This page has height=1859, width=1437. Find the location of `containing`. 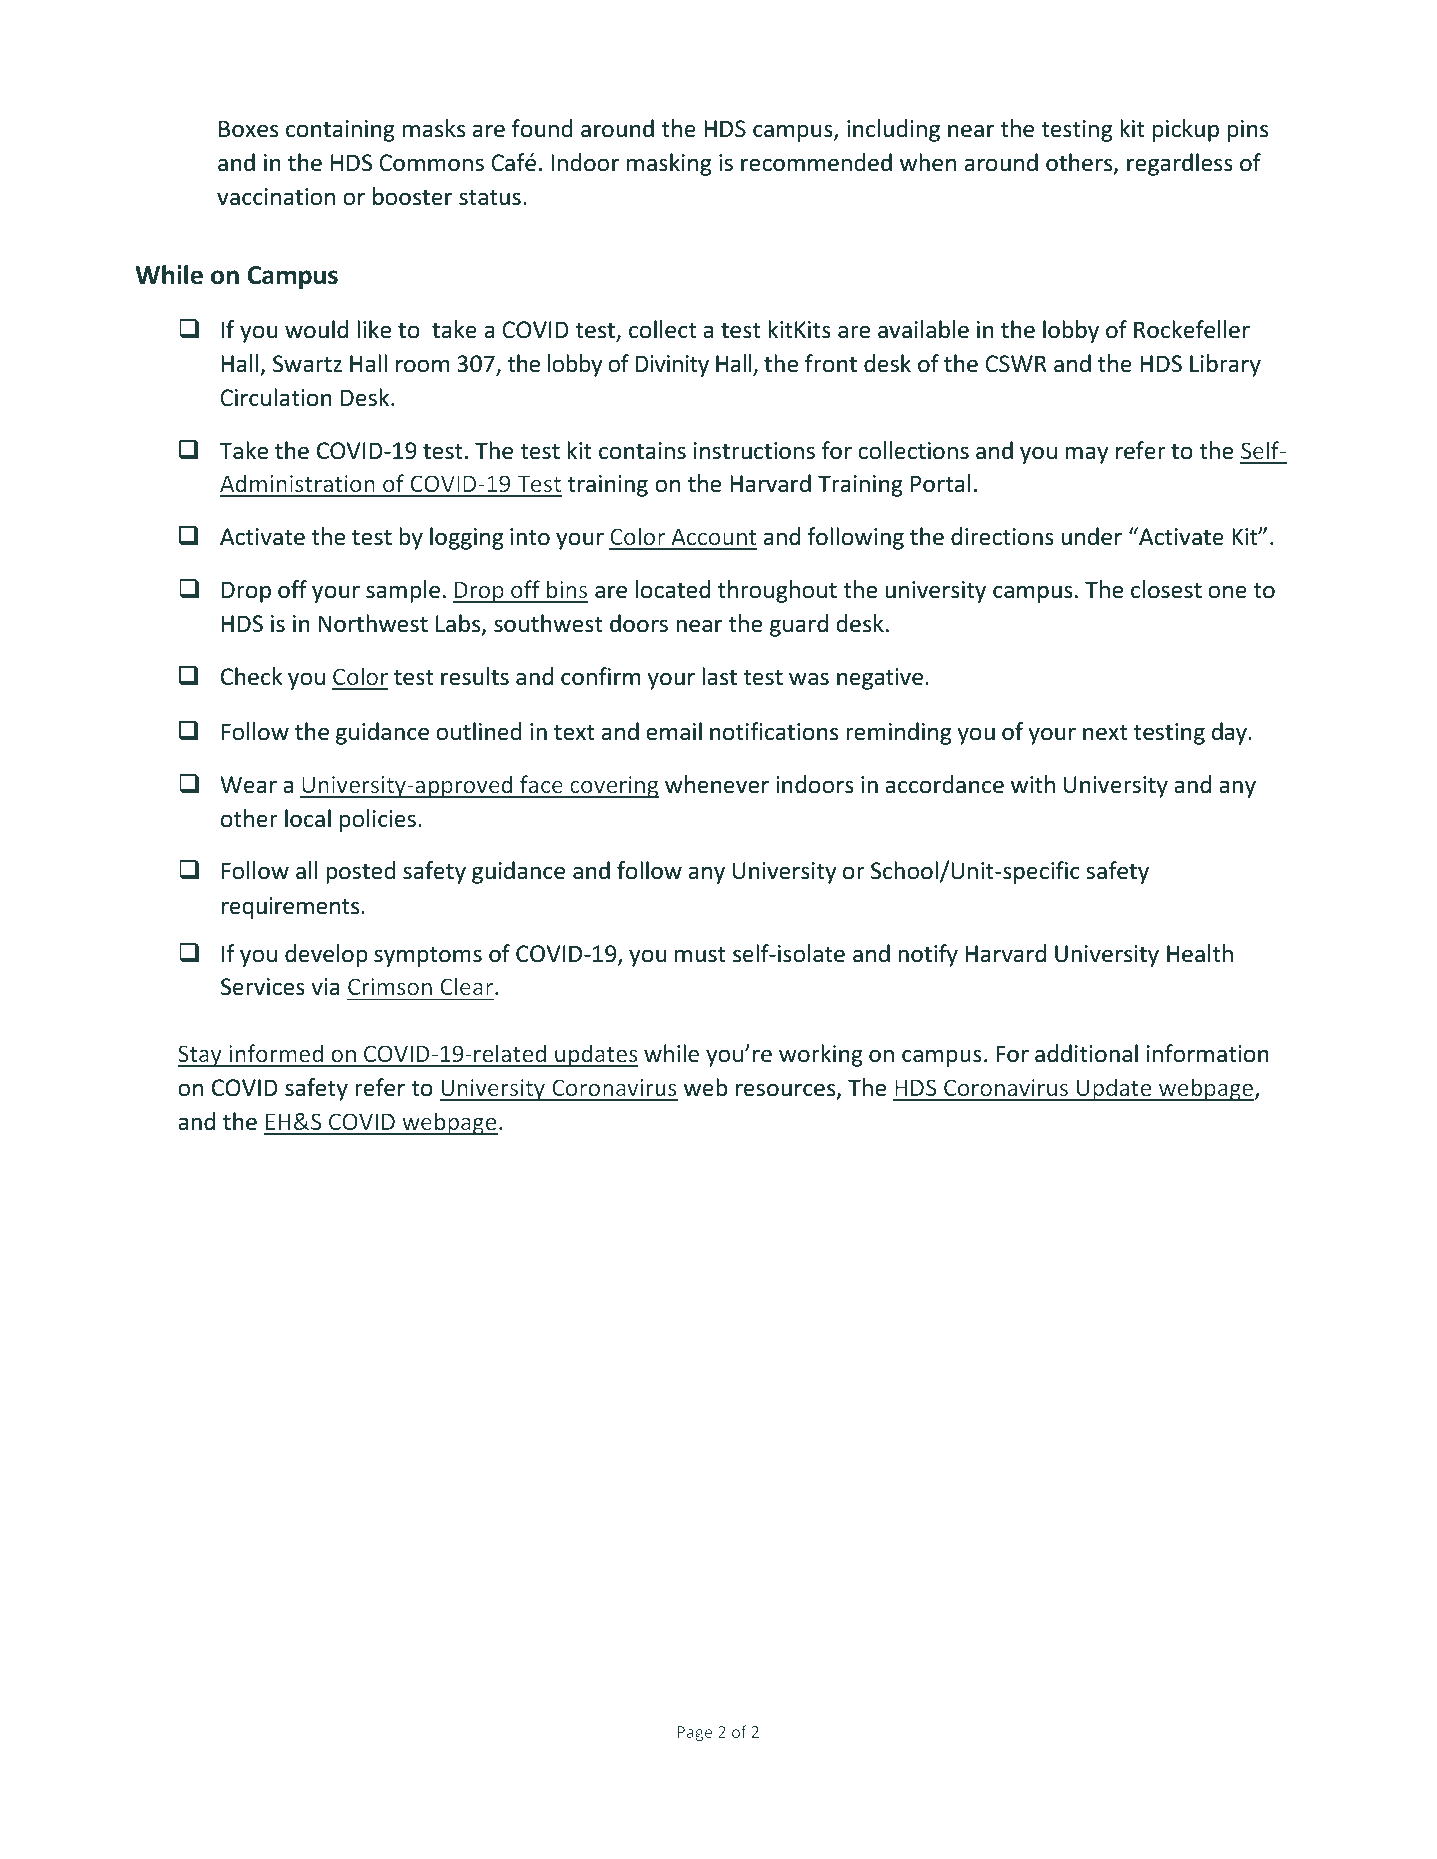

containing is located at coordinates (340, 131).
